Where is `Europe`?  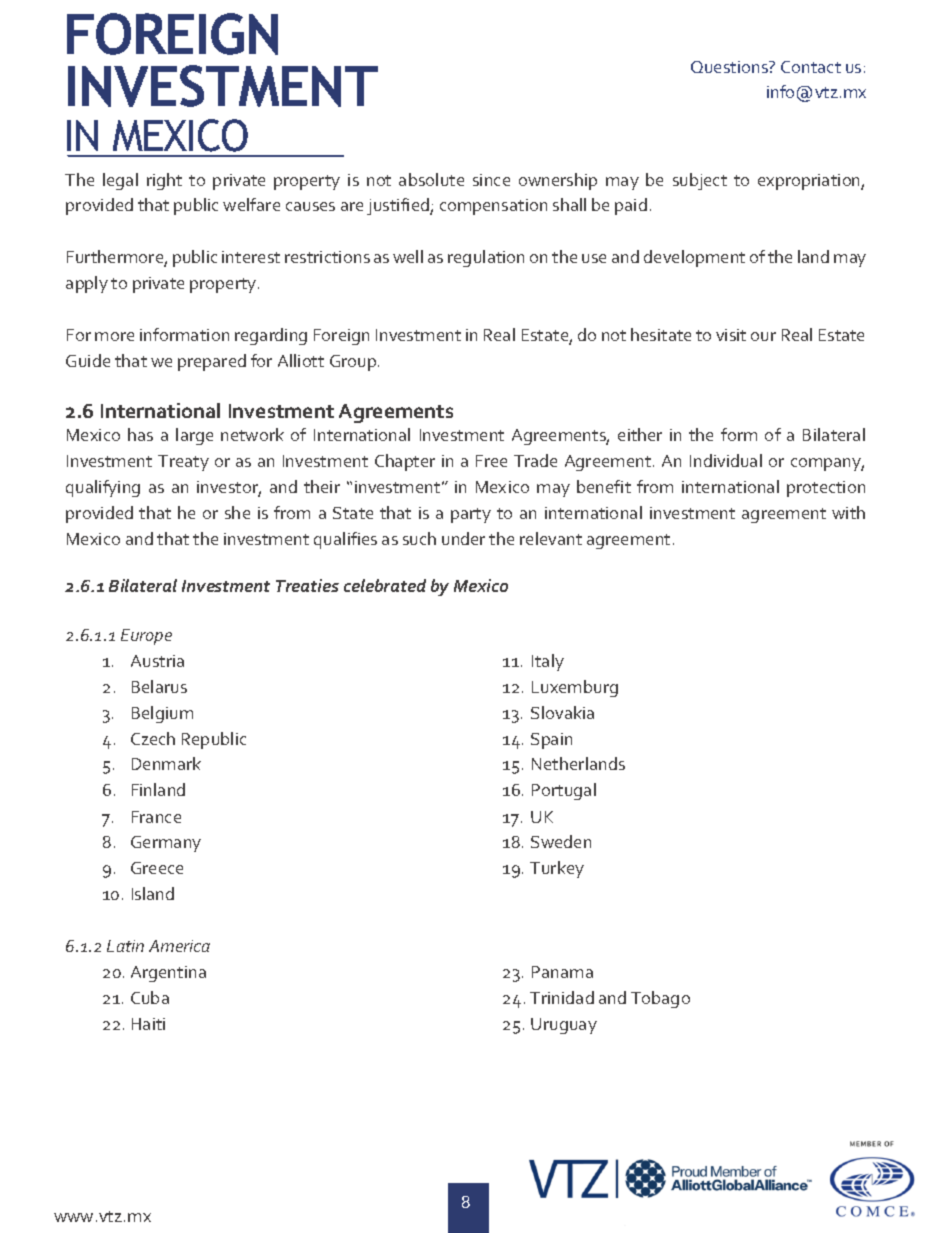 Europe is located at coordinates (146, 637).
